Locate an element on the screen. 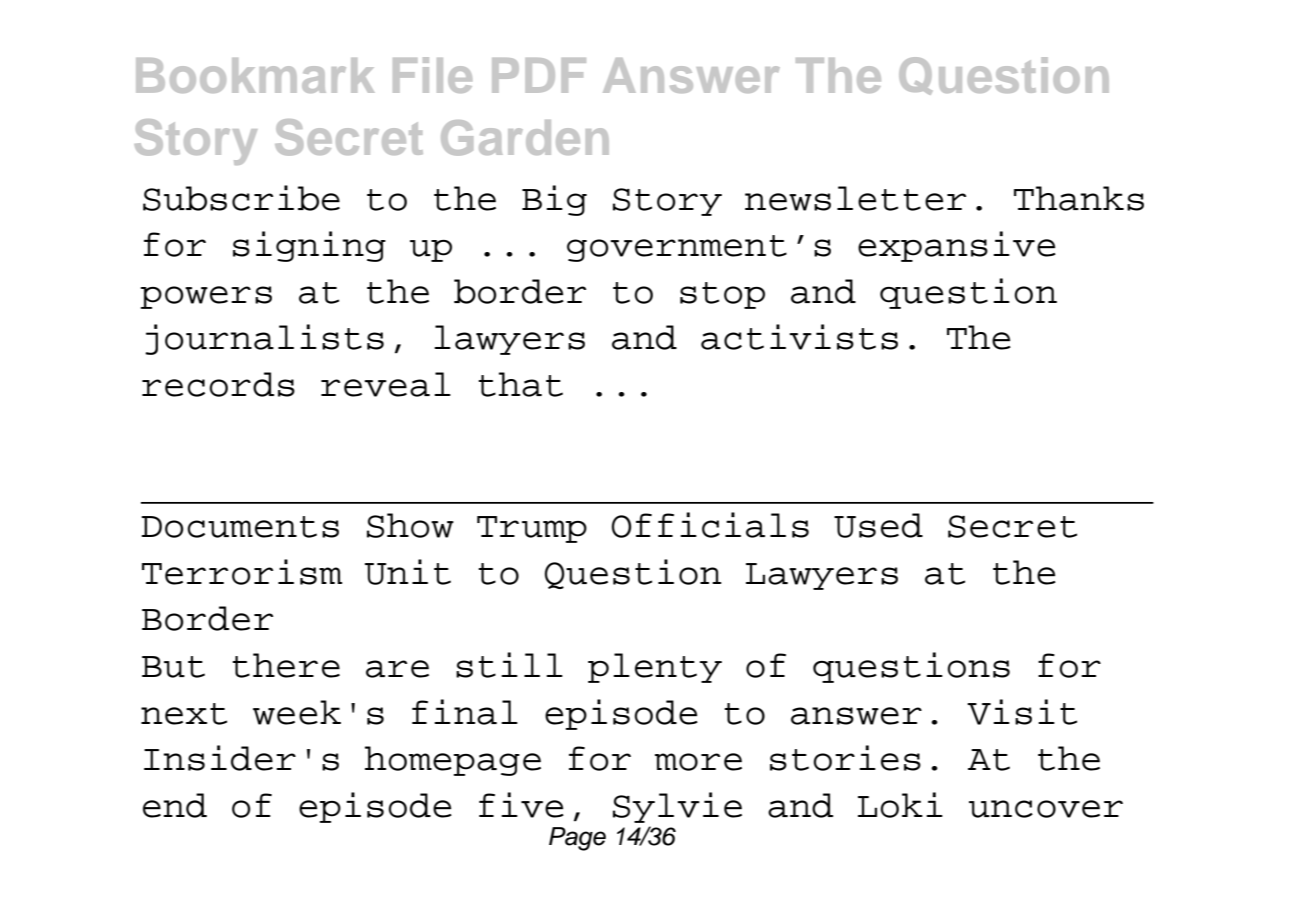 Image resolution: width=1303 pixels, height=924 pixels. activists is located at coordinates (799, 337).
